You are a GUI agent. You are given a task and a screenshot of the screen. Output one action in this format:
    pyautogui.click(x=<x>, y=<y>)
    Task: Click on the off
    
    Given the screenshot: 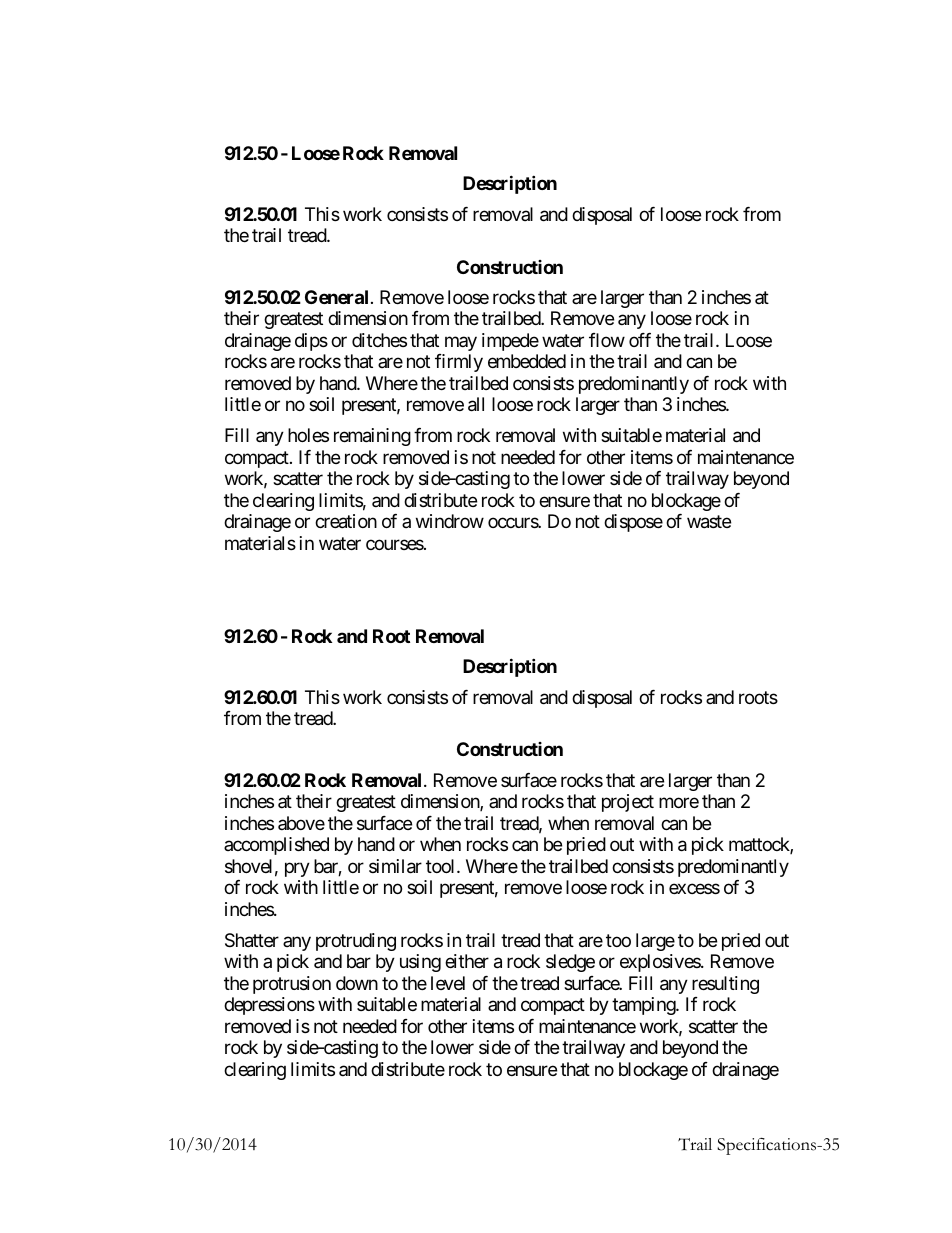 What is the action you would take?
    pyautogui.click(x=640, y=340)
